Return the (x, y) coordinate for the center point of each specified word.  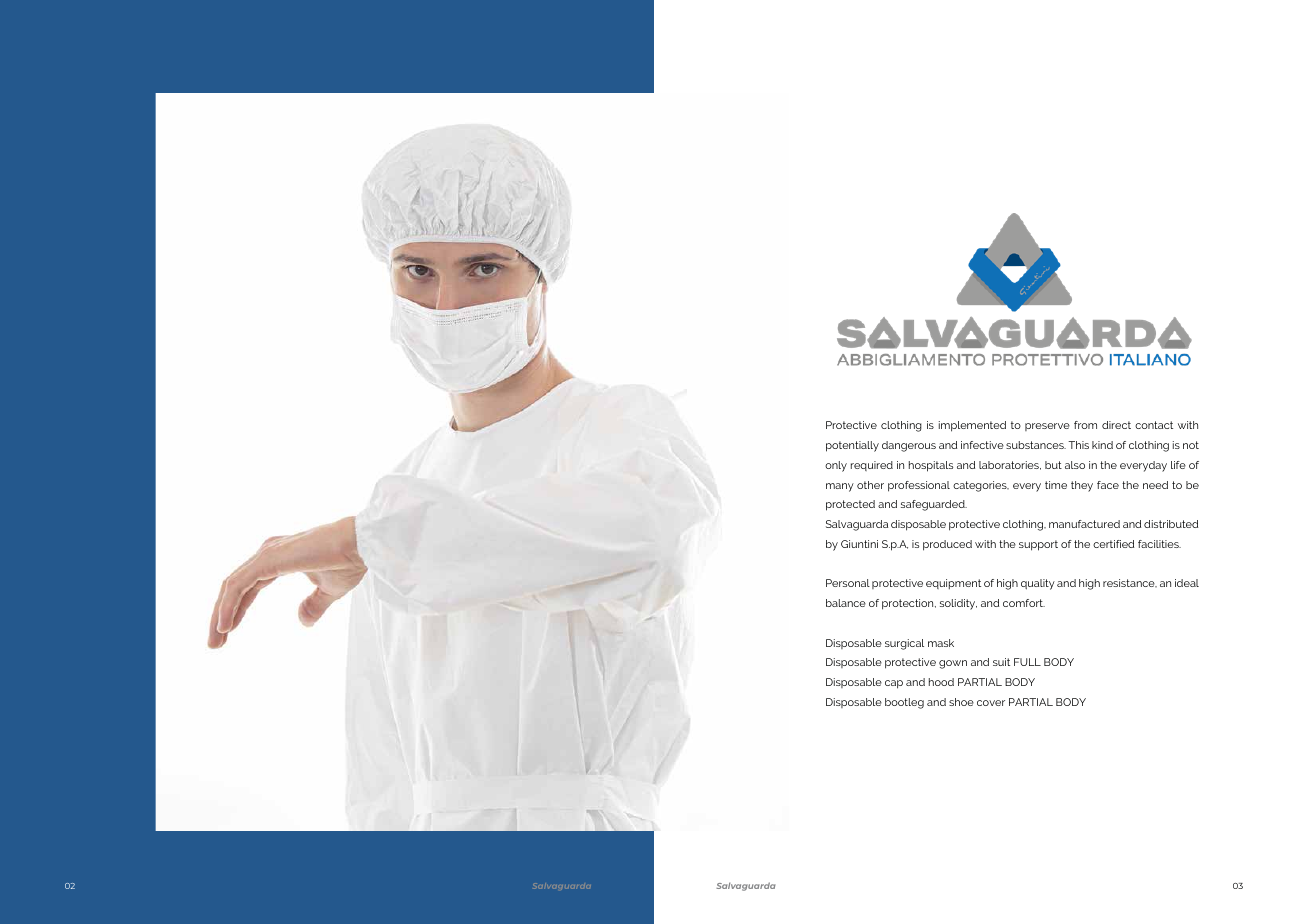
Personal (848, 583)
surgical (904, 644)
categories (981, 486)
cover (991, 703)
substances (1036, 445)
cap (894, 684)
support (1038, 545)
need (1155, 485)
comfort (1024, 603)
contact (1154, 425)
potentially (852, 446)
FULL (1027, 662)
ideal (1187, 583)
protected (850, 505)
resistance (1130, 583)
